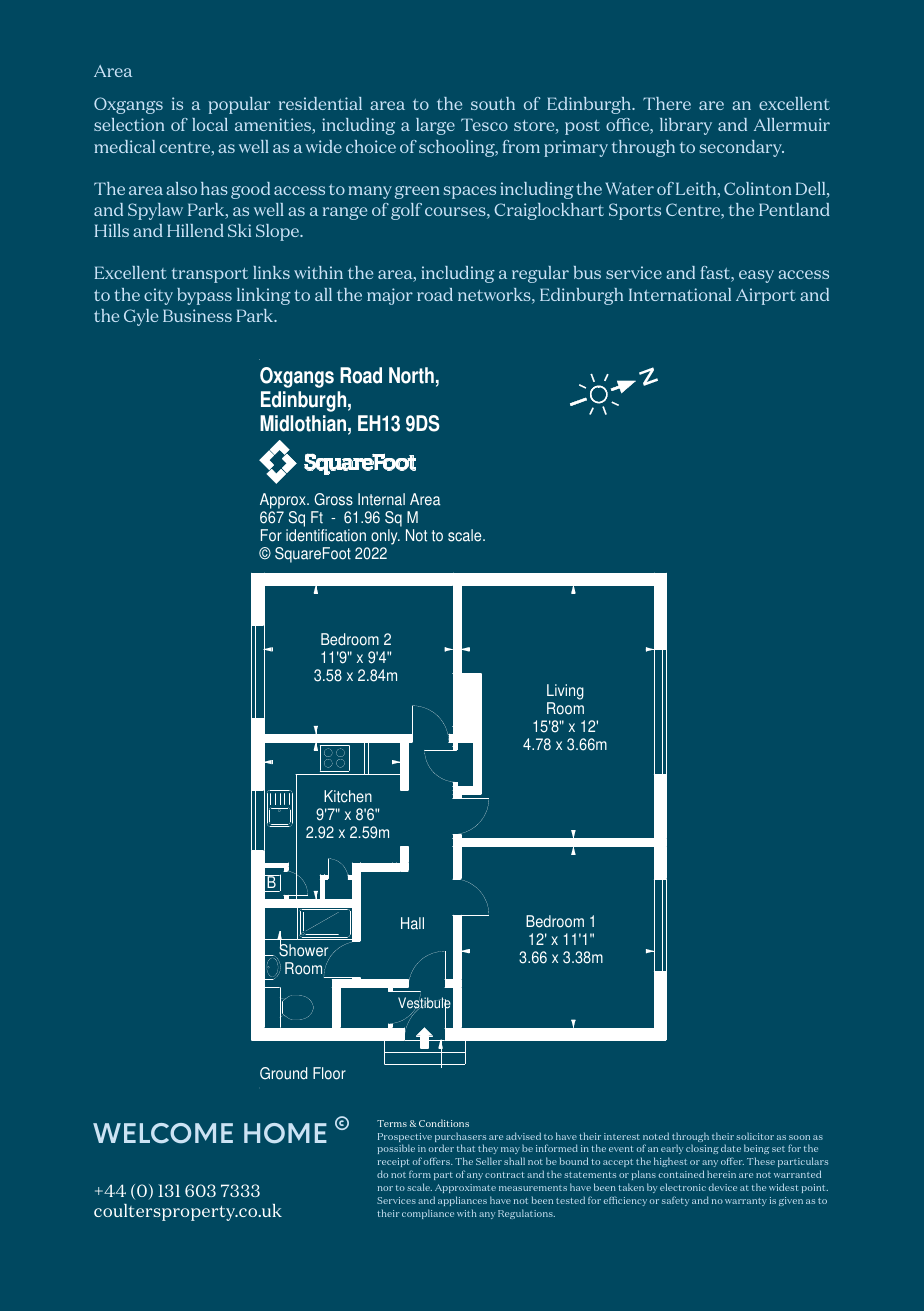 The height and width of the image is (1311, 924). Describe the element at coordinates (326, 535) in the image. I see `identification` at that location.
